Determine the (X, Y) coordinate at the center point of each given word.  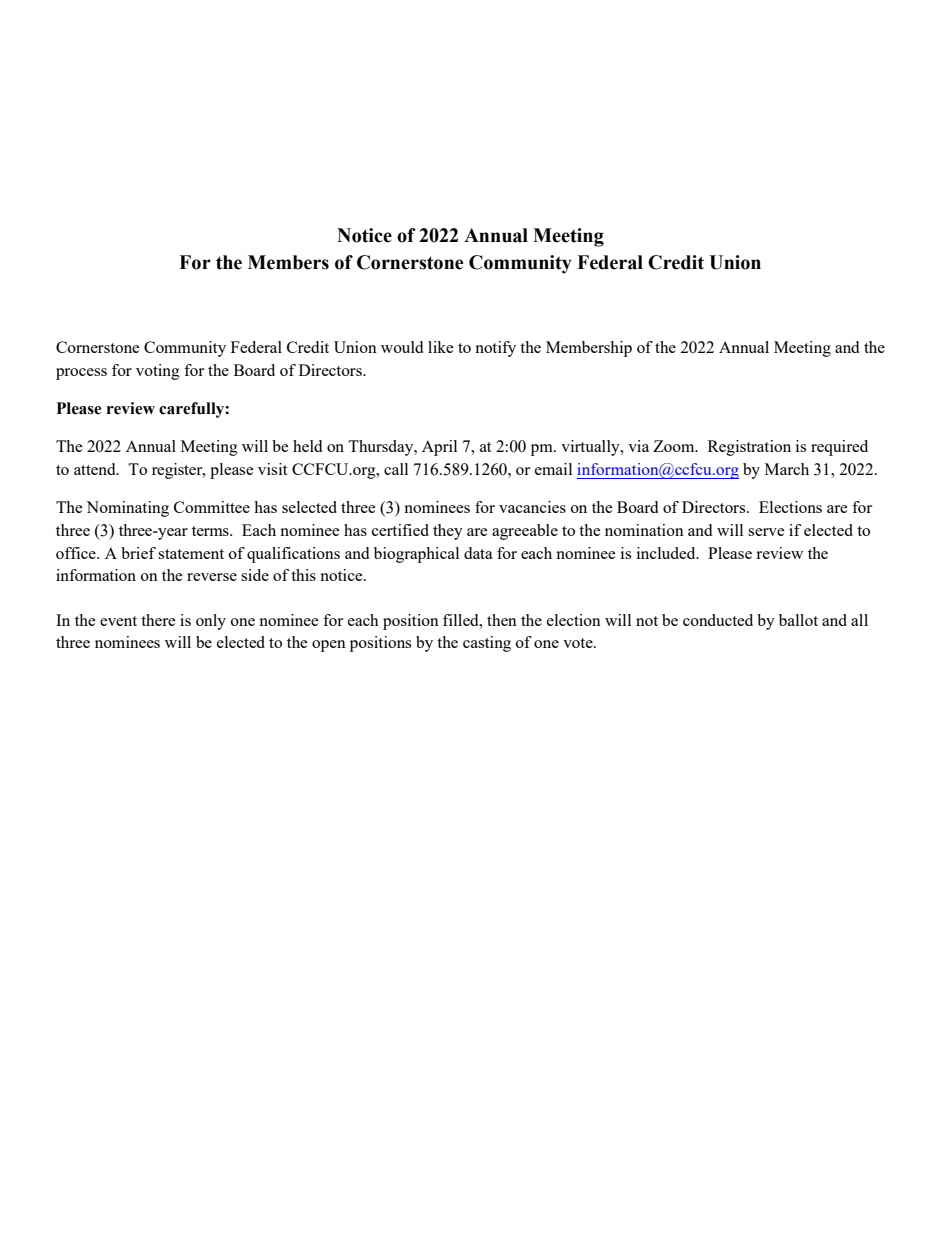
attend (96, 469)
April (439, 448)
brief (138, 553)
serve (766, 532)
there (158, 620)
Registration (749, 448)
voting (158, 372)
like (441, 347)
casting (487, 644)
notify (495, 349)
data (478, 553)
